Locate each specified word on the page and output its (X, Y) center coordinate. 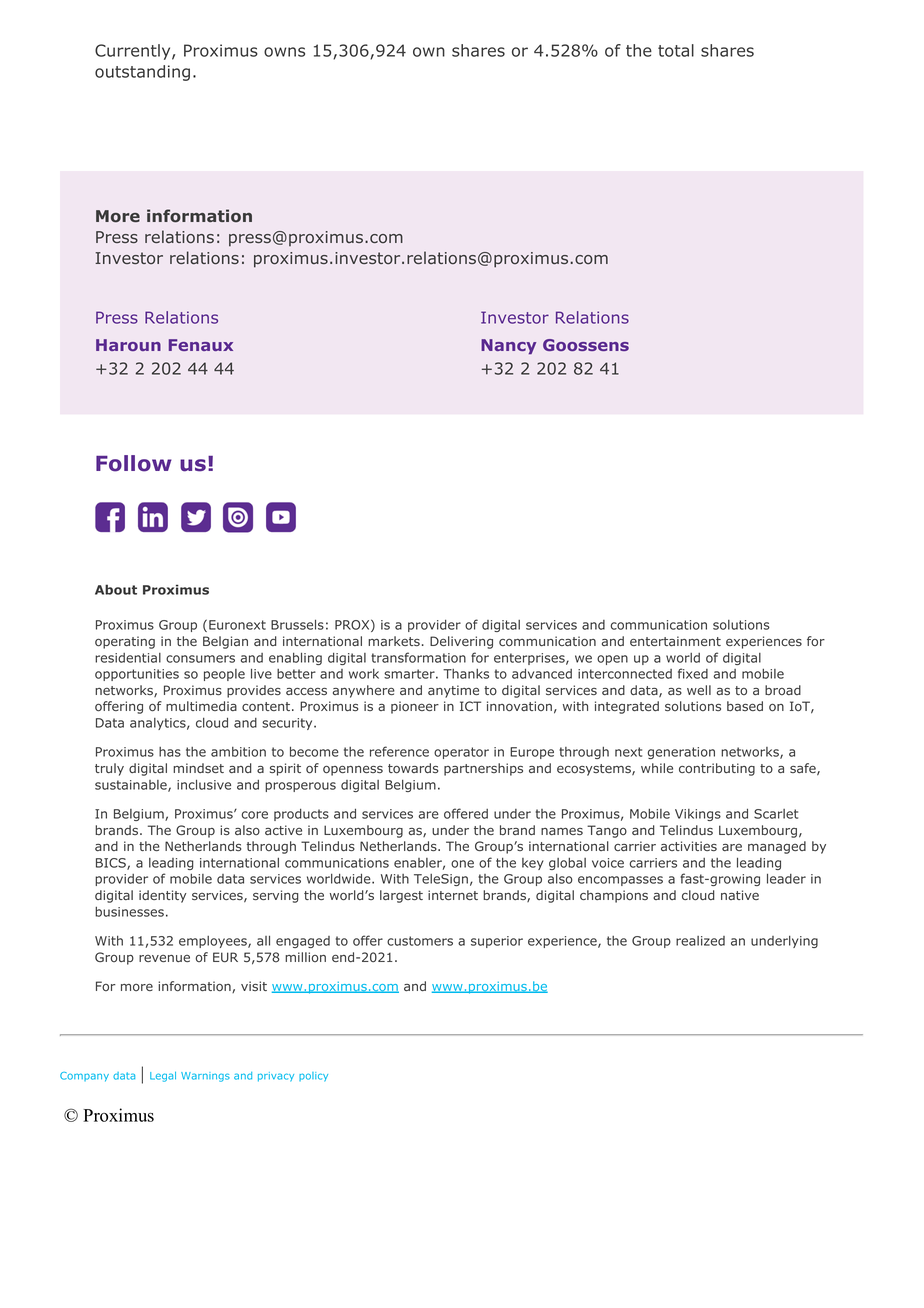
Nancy (508, 346)
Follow (134, 463)
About (116, 589)
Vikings (698, 815)
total (676, 50)
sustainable (132, 786)
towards (413, 768)
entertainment (675, 641)
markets (394, 641)
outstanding (142, 73)
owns (284, 52)
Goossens (586, 345)
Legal (163, 1077)
